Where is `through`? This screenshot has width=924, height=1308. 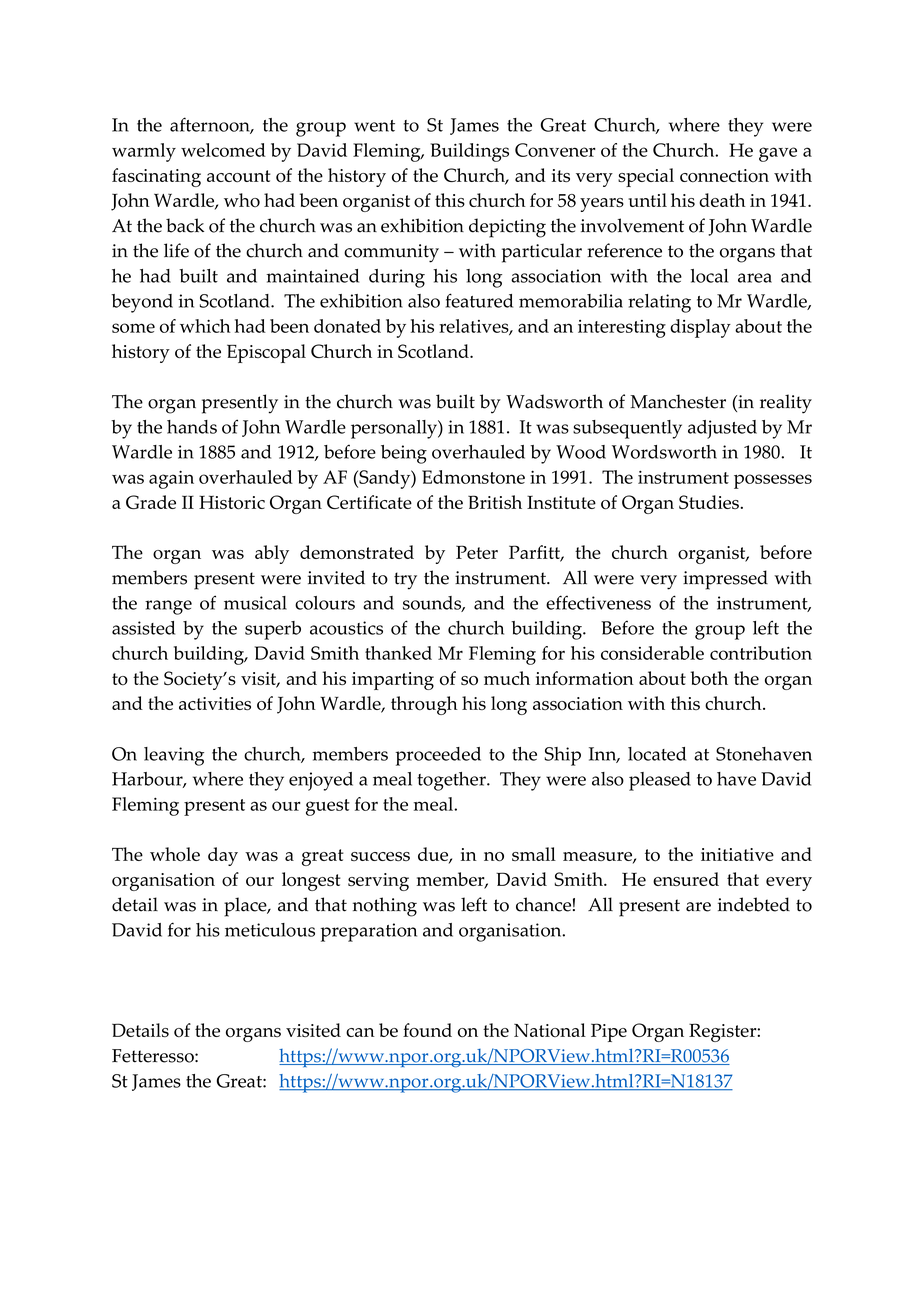 through is located at coordinates (424, 705).
